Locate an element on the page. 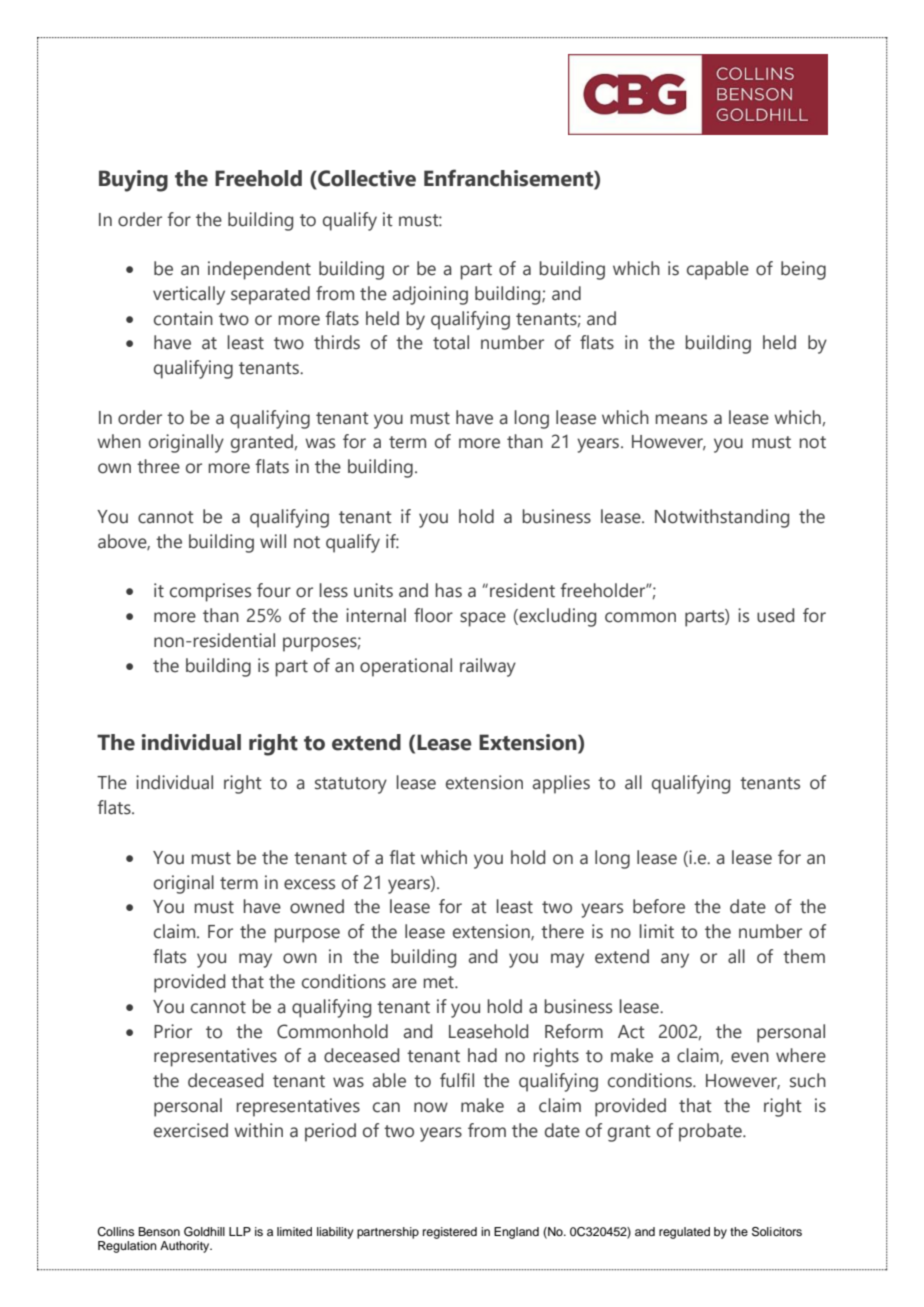 The height and width of the page is (1307, 924). registered is located at coordinates (450, 1233).
